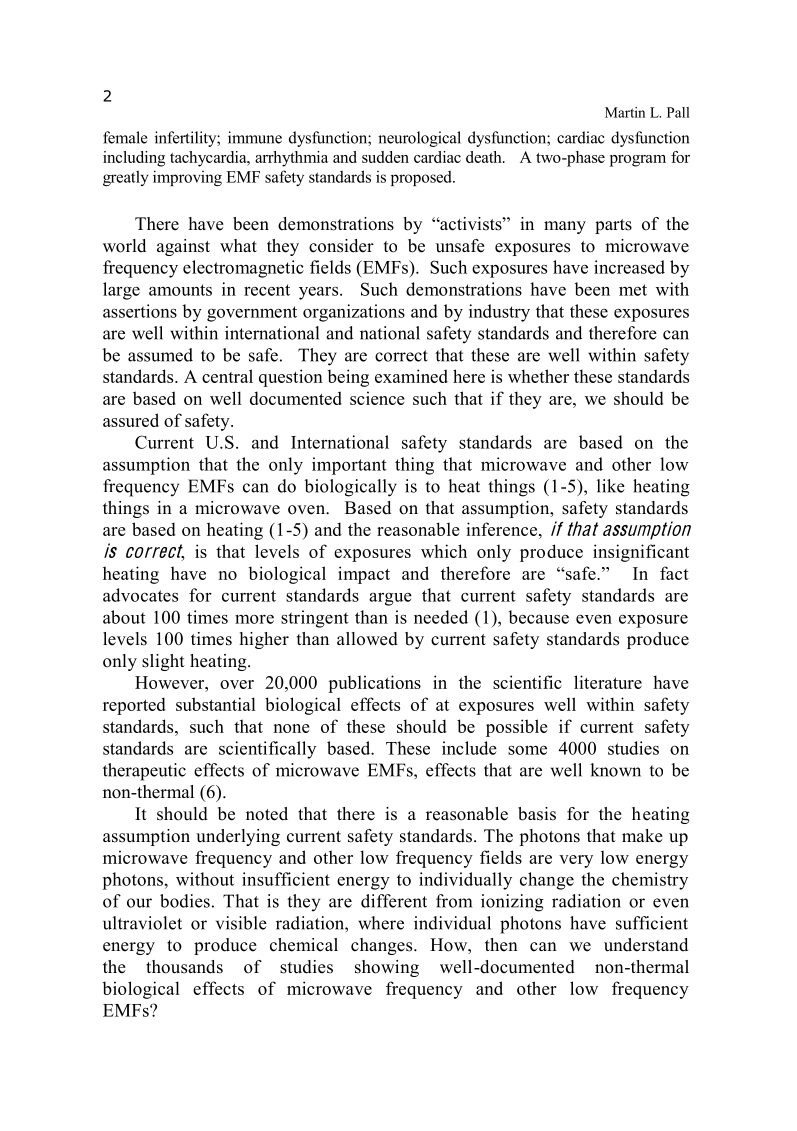  What do you see at coordinates (625, 112) in the image?
I see `Martin` at bounding box center [625, 112].
